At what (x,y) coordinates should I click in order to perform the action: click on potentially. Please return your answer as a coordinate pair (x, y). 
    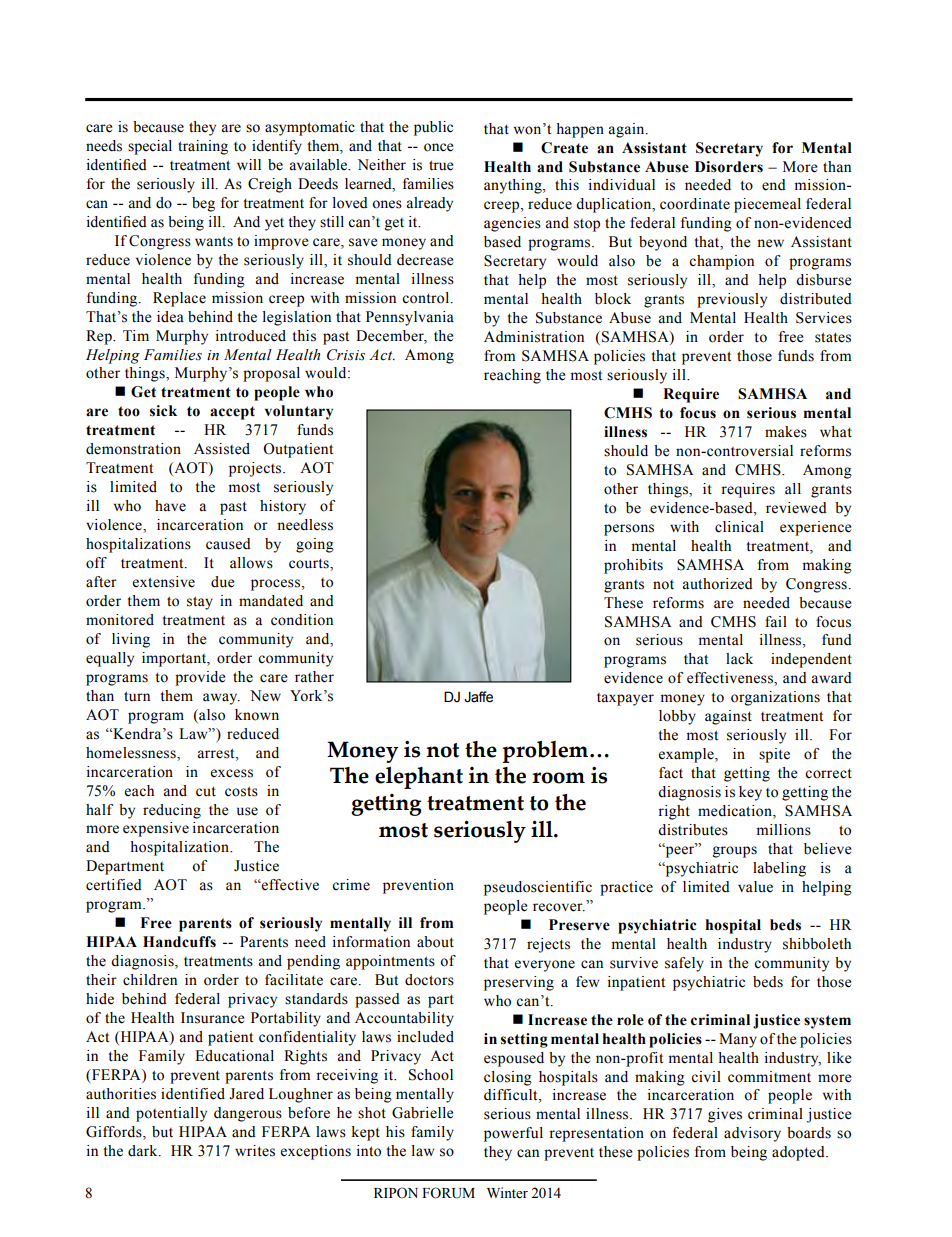
    Looking at the image, I should click on (171, 1114).
